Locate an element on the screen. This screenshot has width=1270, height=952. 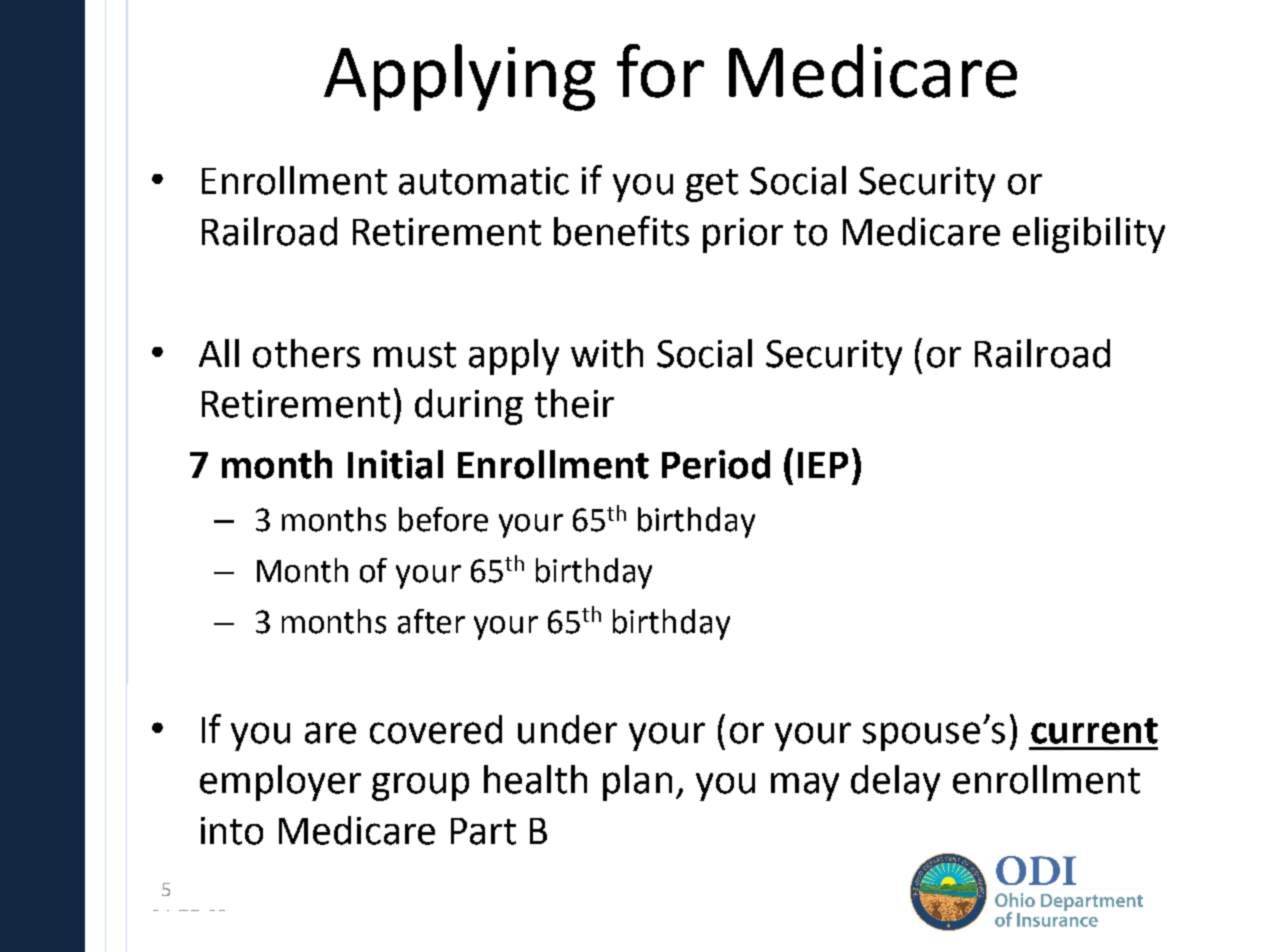
get is located at coordinates (712, 185).
